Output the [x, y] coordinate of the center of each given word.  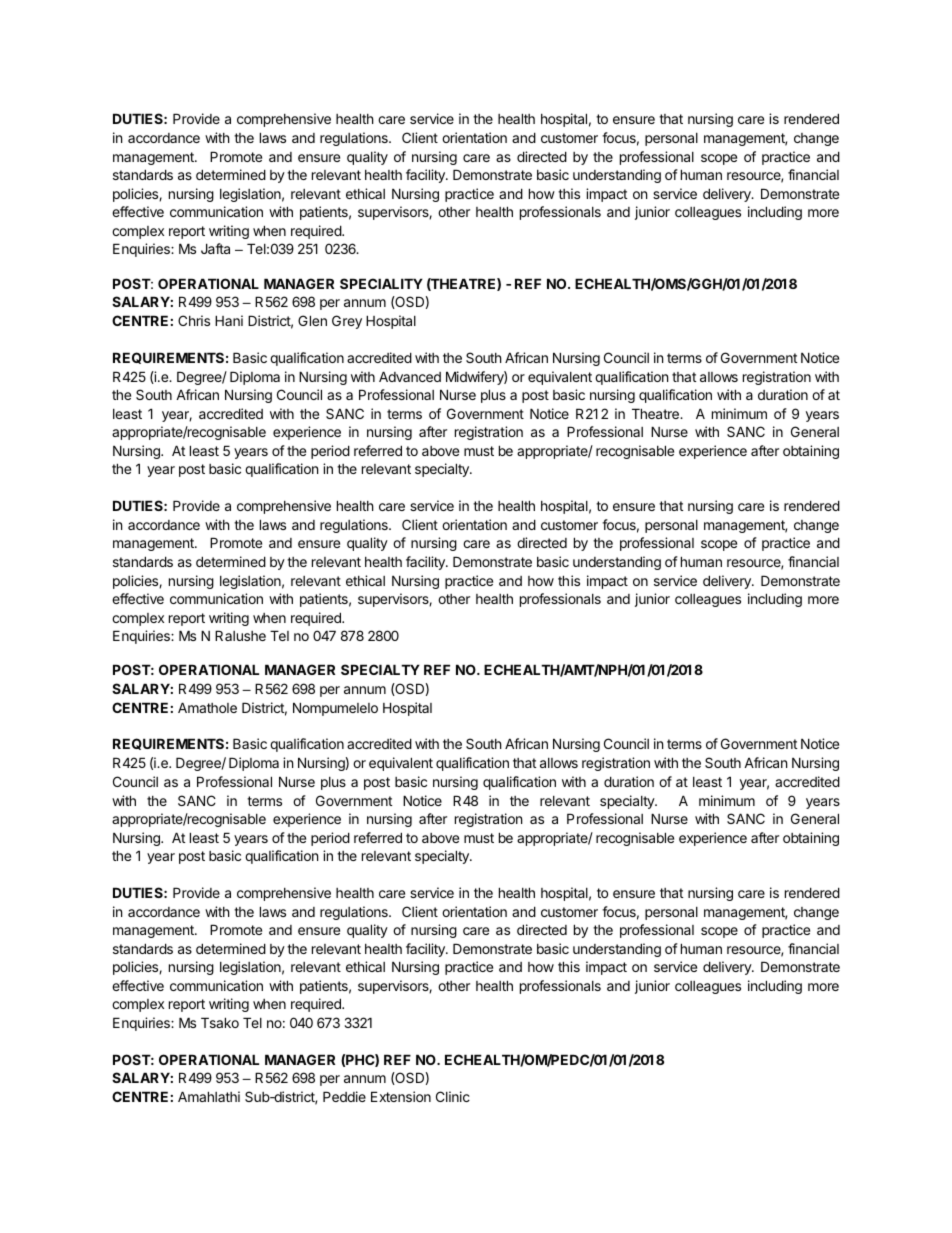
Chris [194, 320]
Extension [401, 1096]
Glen [312, 320]
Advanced [410, 376]
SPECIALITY [381, 283]
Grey [347, 322]
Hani [229, 320]
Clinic [453, 1096]
